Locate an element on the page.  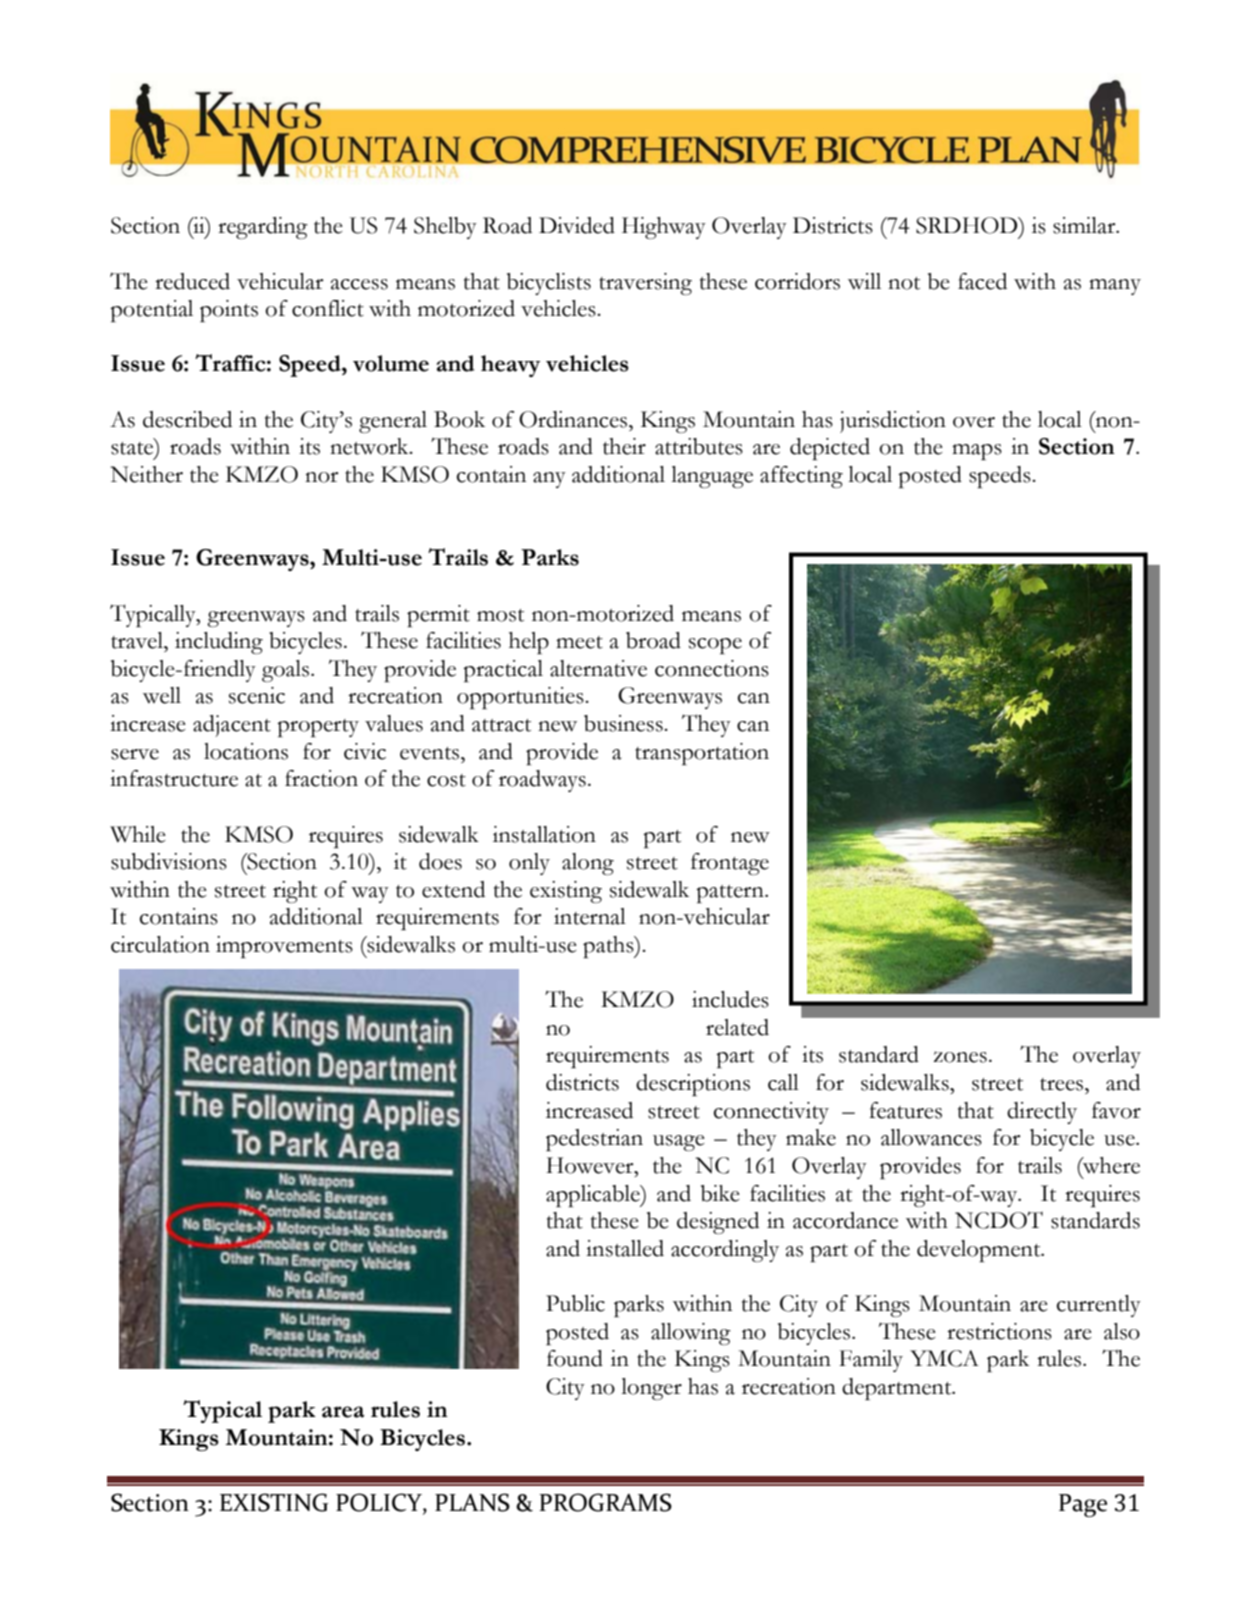
pattern is located at coordinates (731, 894).
